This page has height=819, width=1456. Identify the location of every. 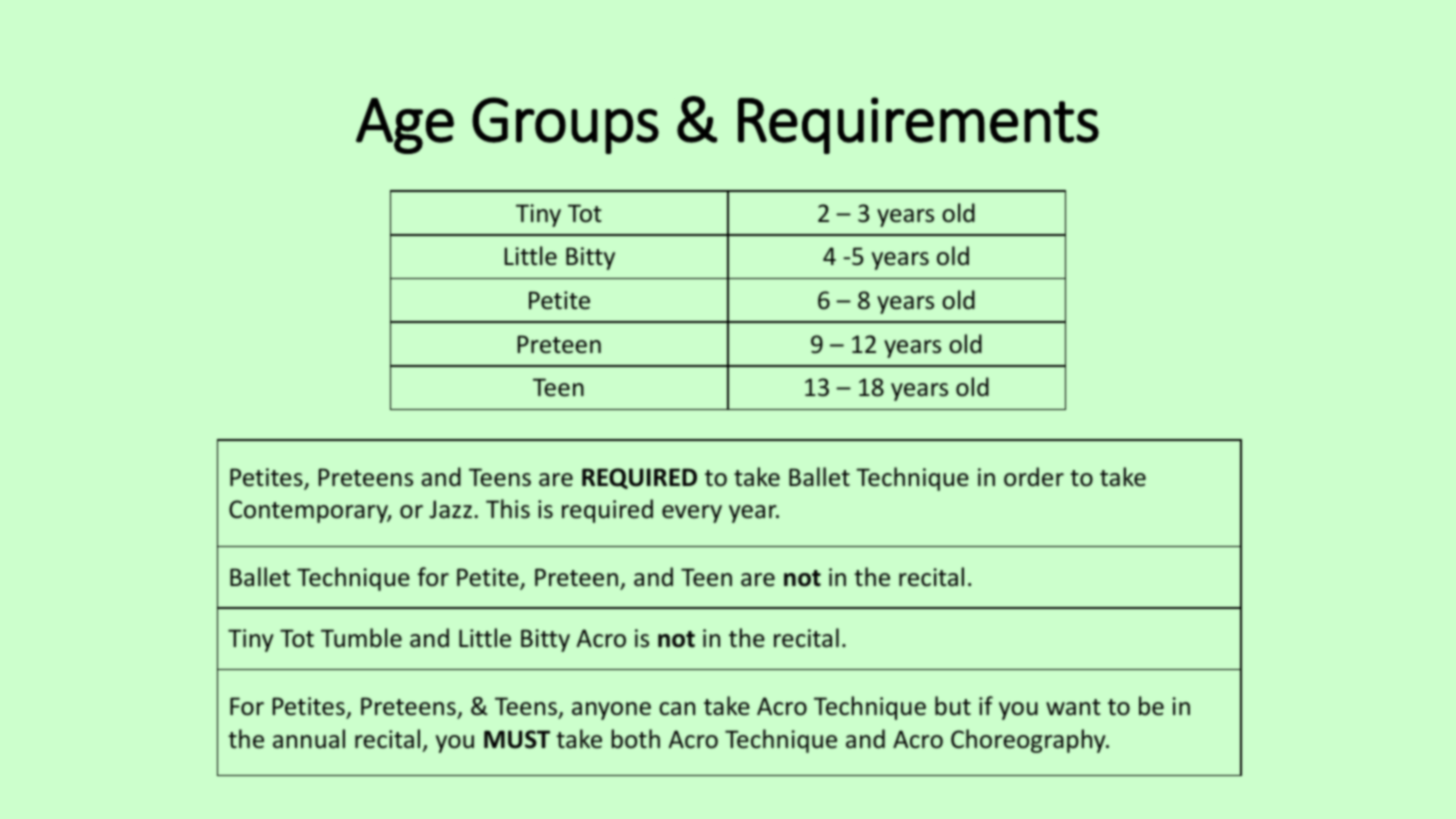
(692, 514).
